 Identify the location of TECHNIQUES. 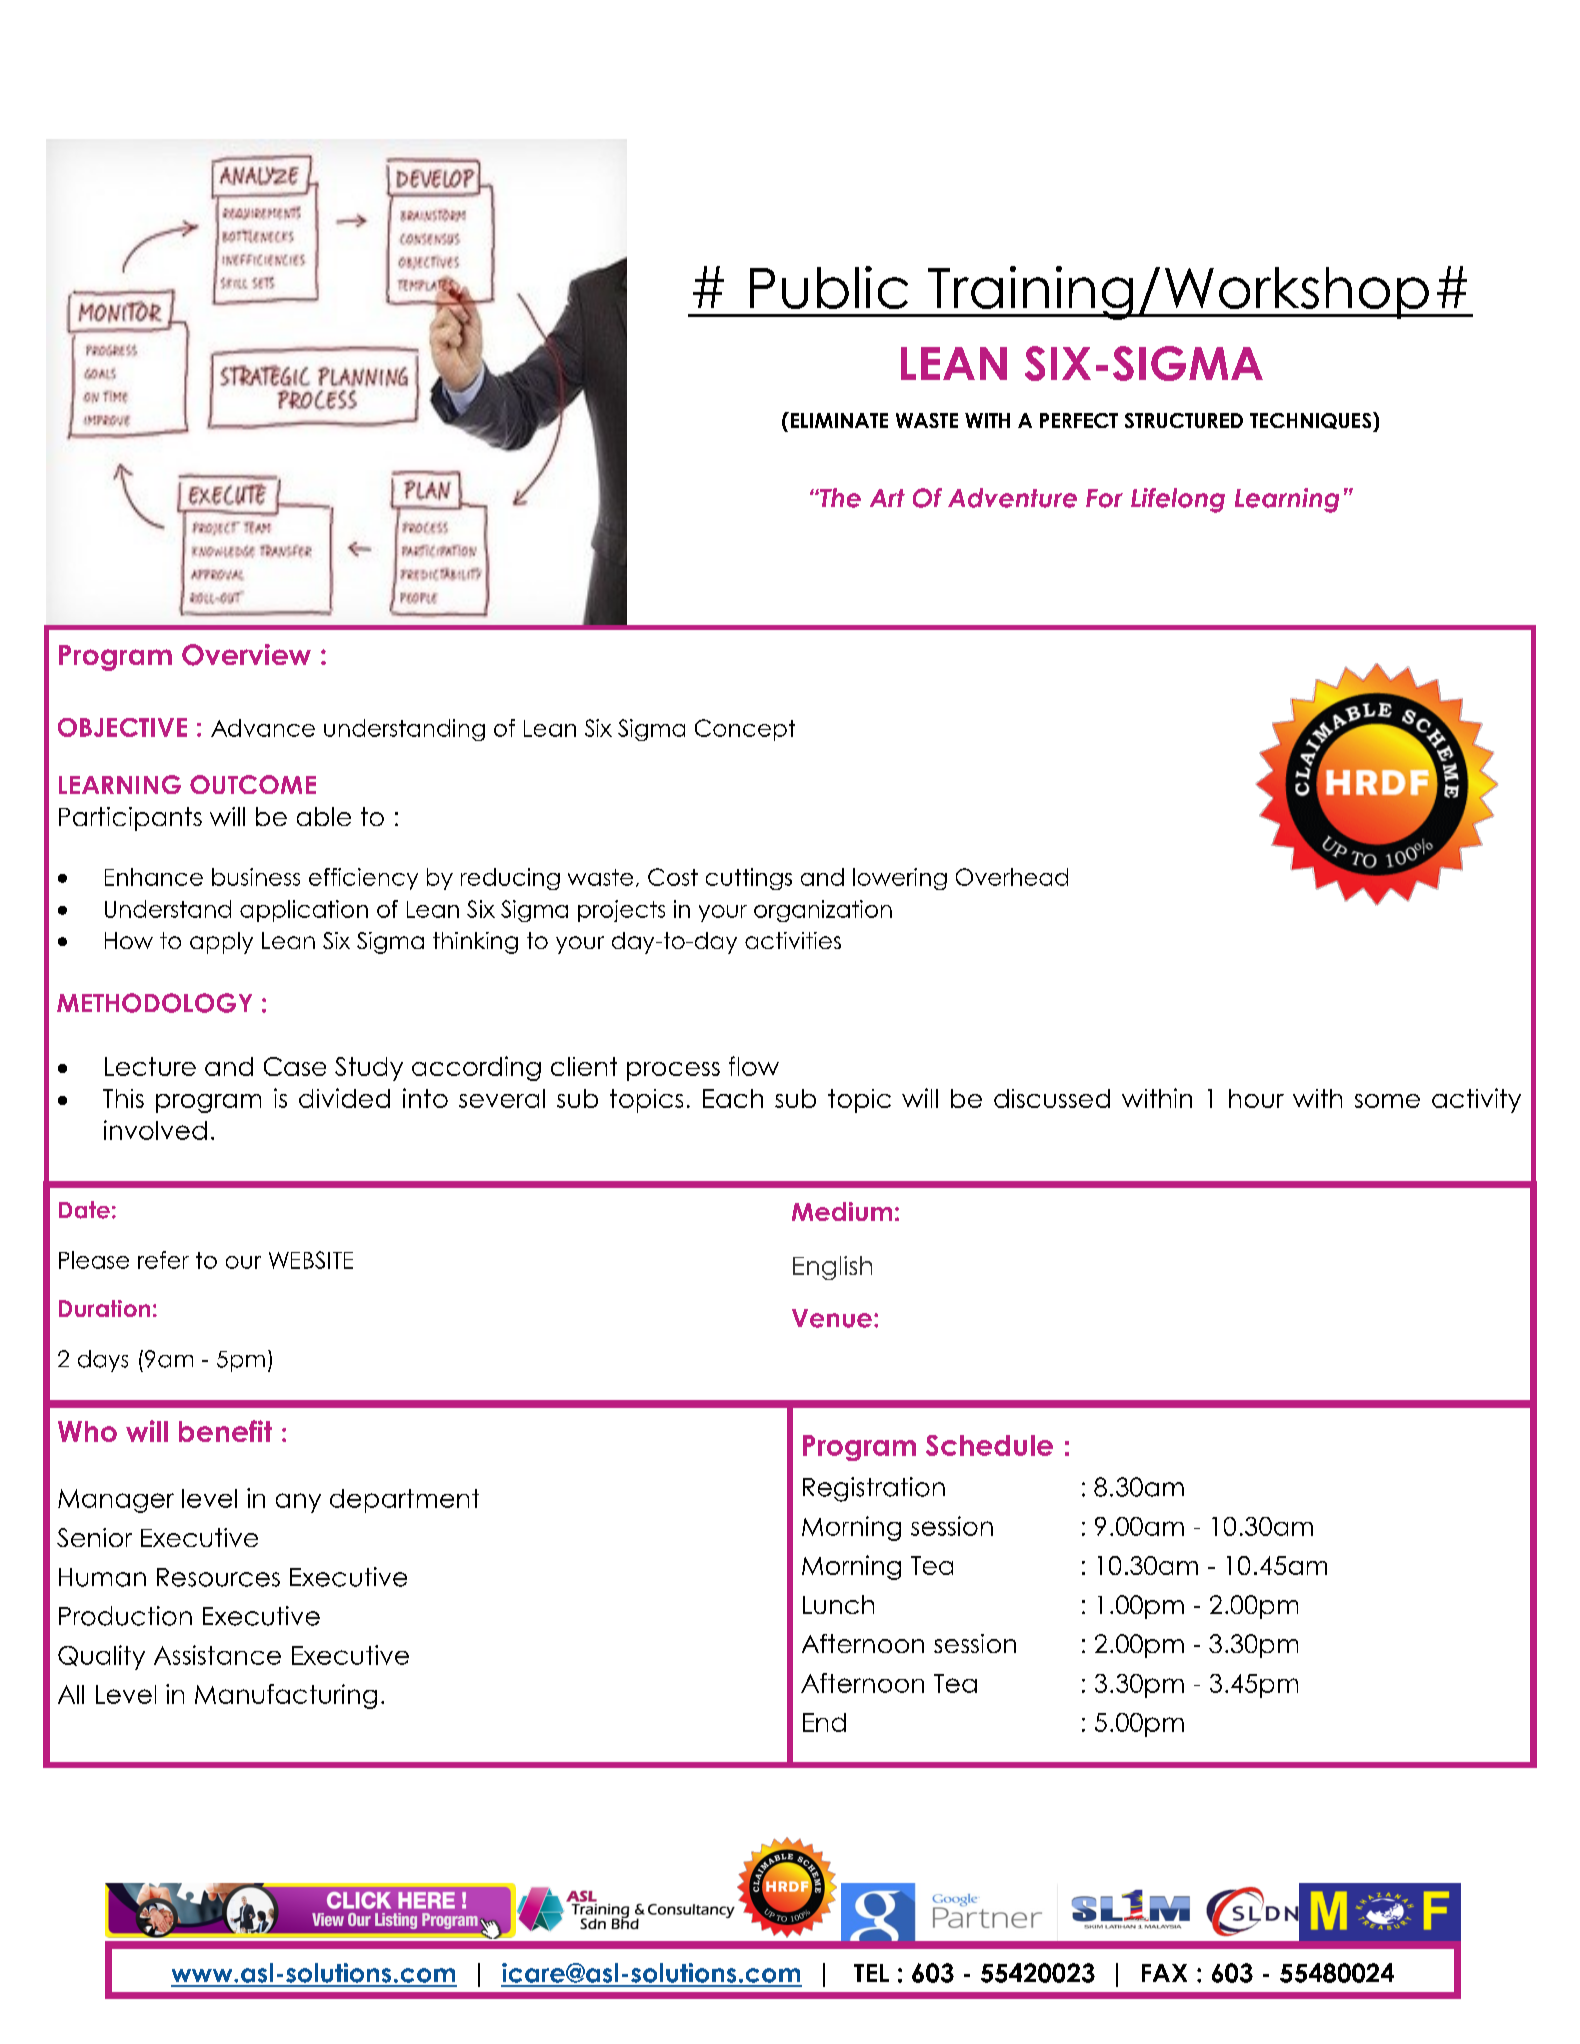
(1312, 422).
